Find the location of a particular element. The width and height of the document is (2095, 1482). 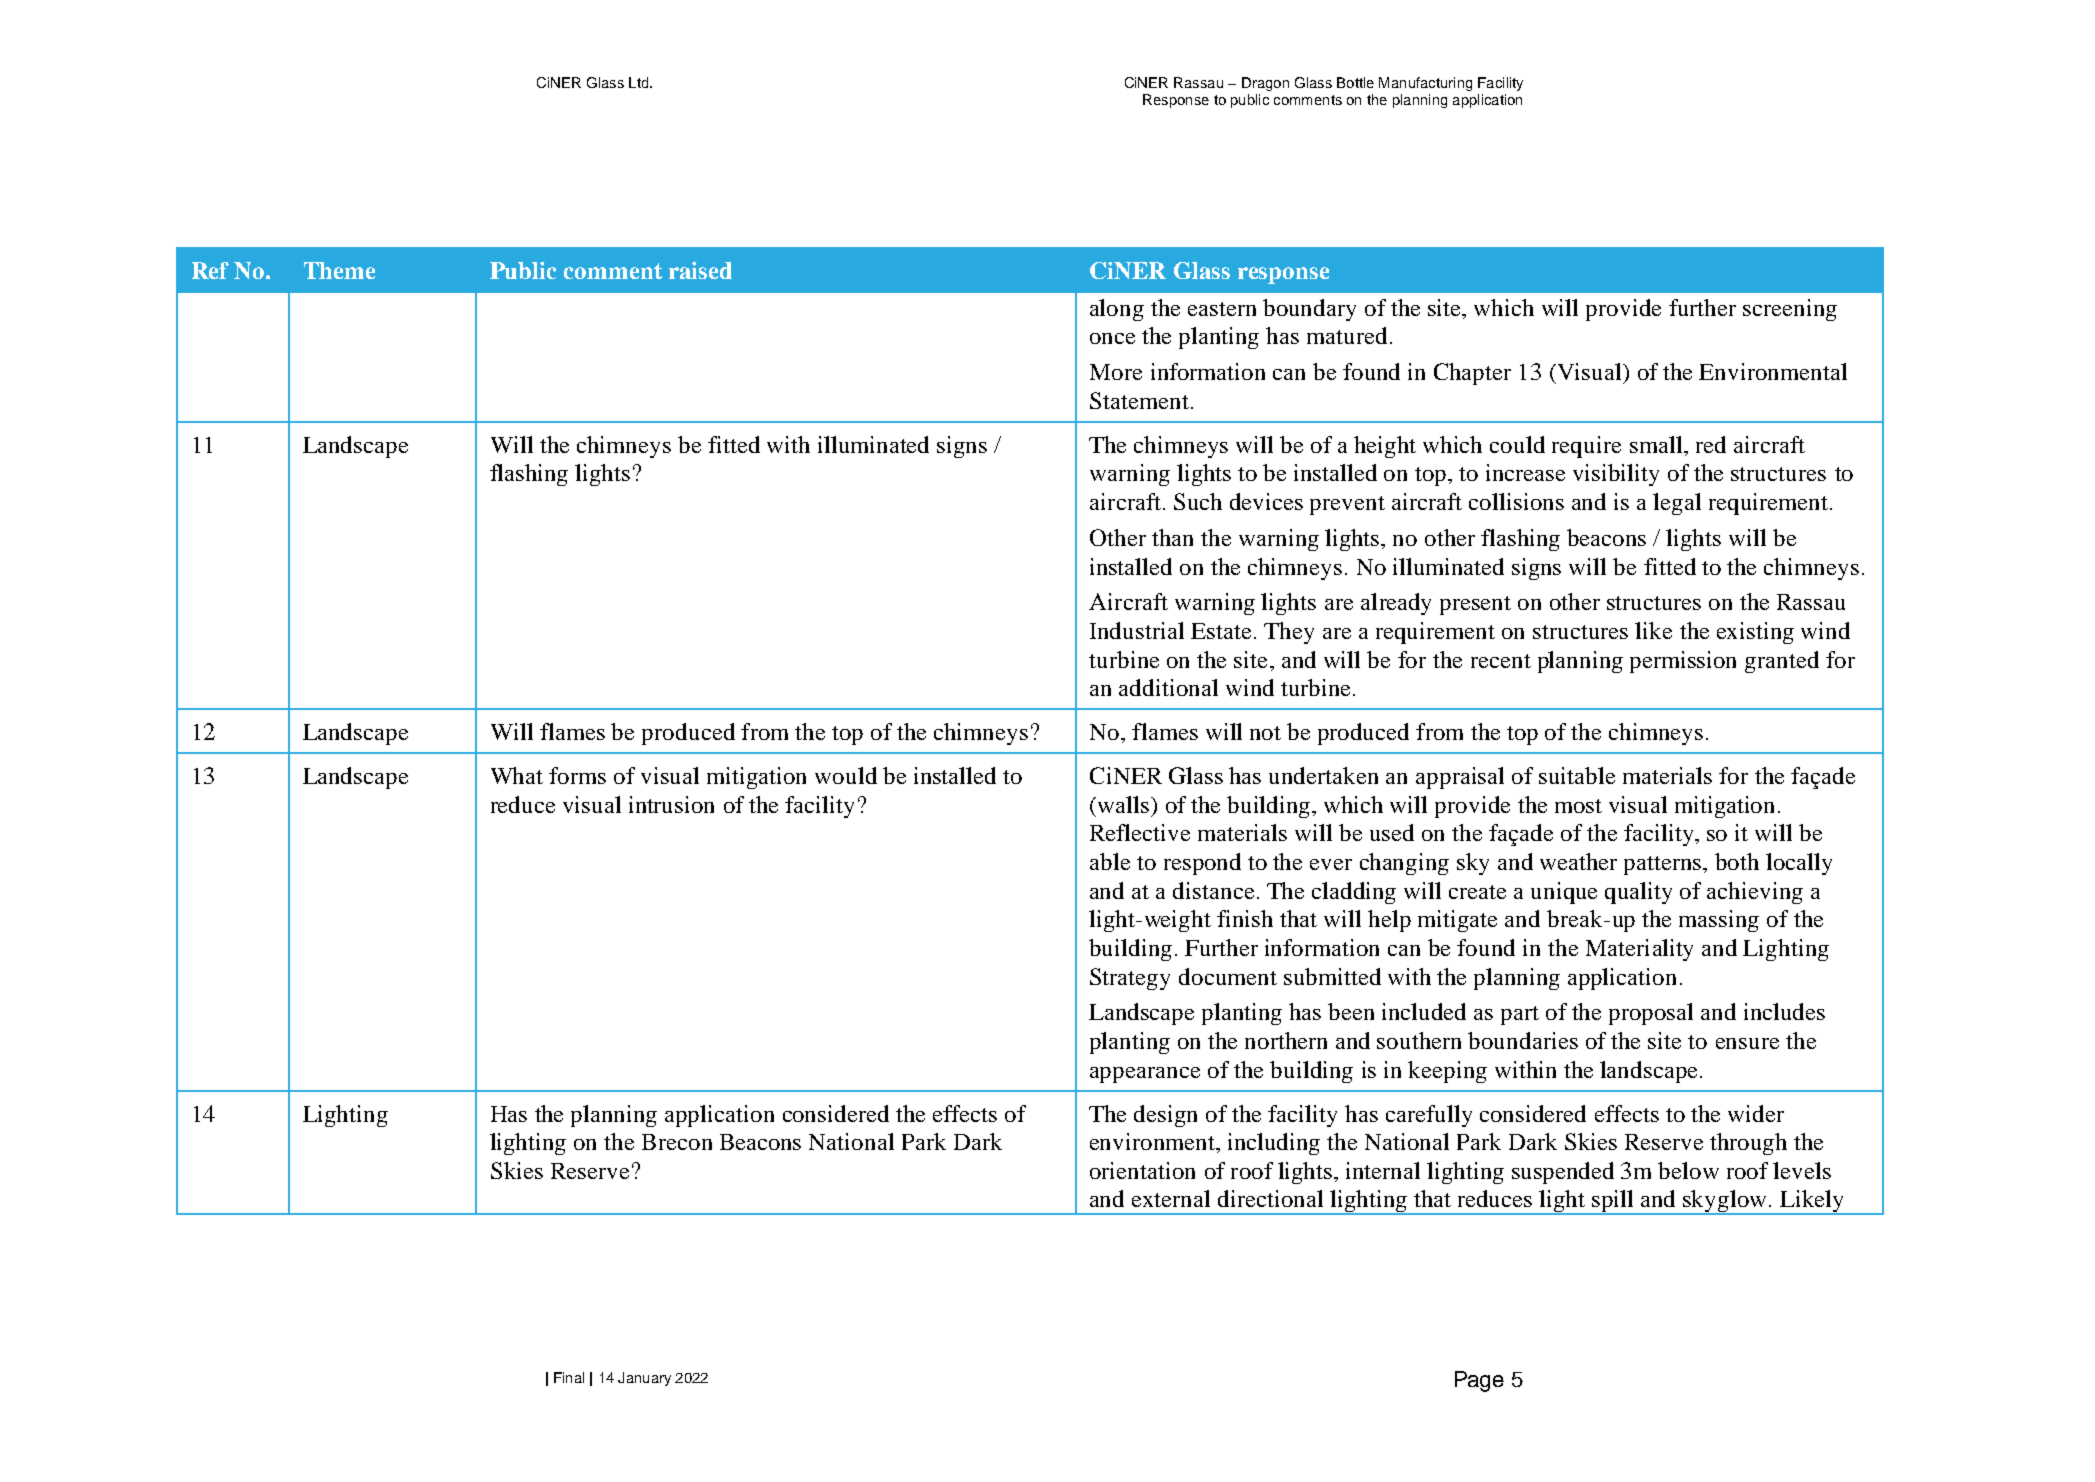

Bottle is located at coordinates (1355, 82).
